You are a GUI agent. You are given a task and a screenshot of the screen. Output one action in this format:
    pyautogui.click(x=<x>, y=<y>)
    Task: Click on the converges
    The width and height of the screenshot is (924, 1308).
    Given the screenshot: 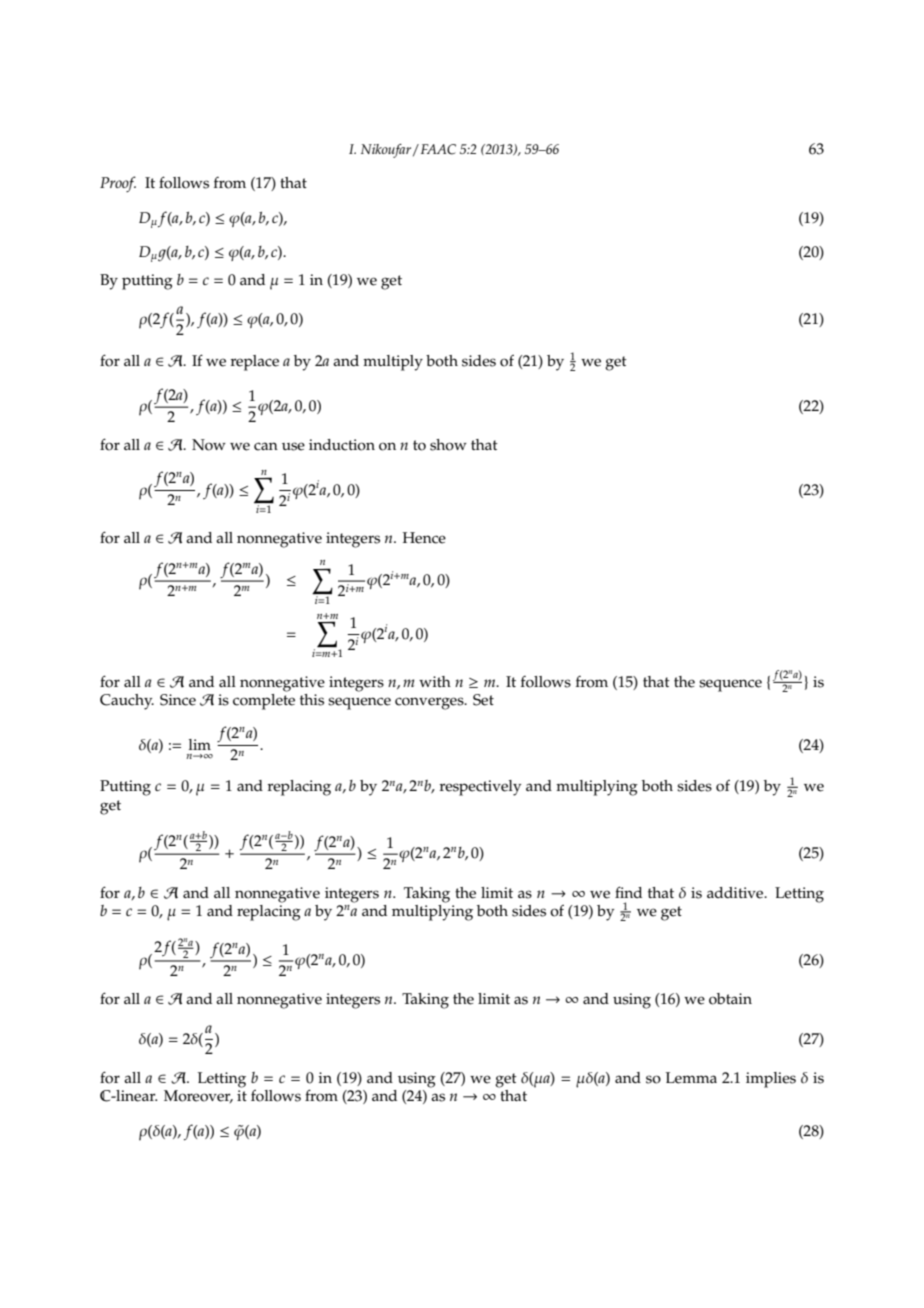 What is the action you would take?
    pyautogui.click(x=430, y=703)
